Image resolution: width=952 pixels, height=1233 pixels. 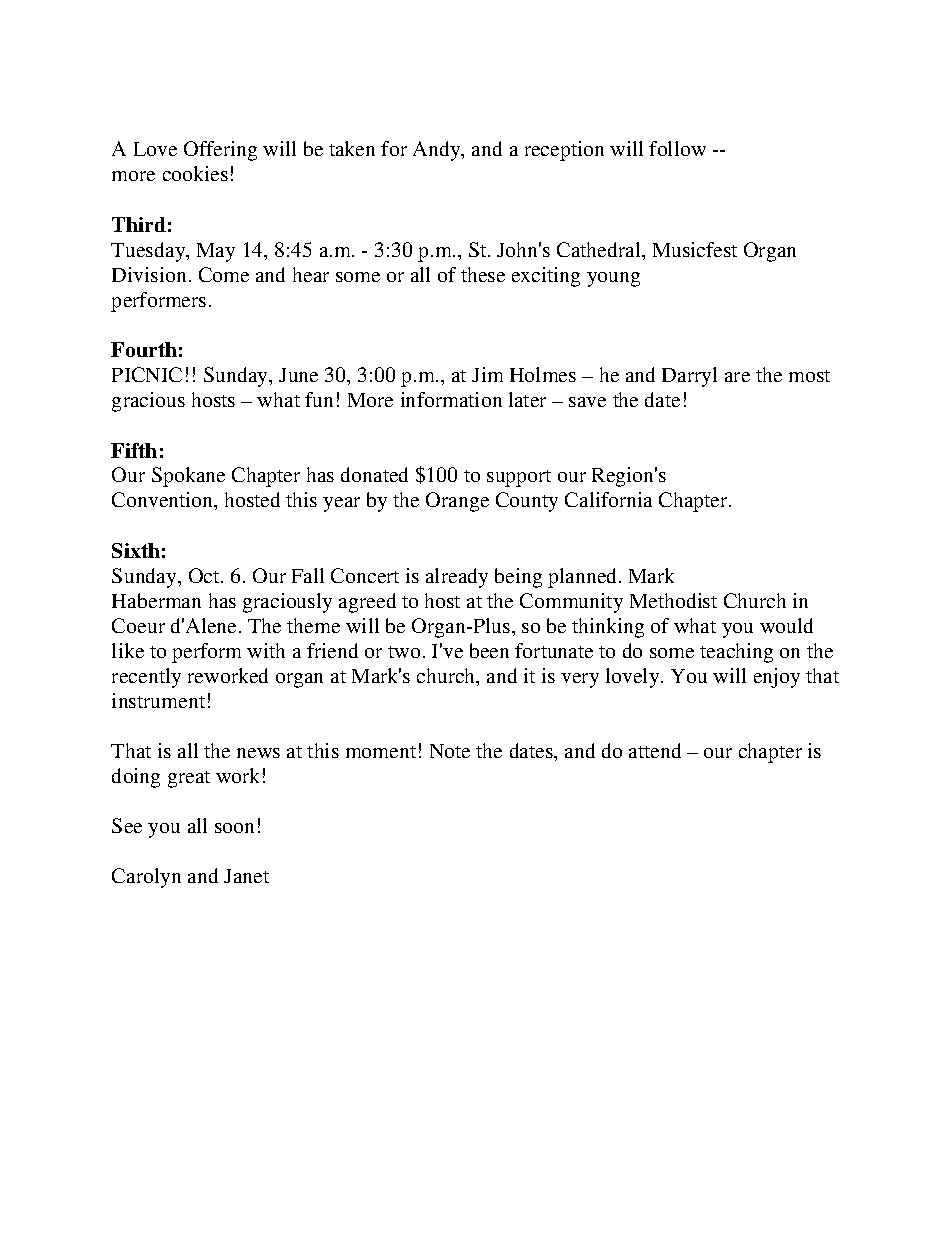 What do you see at coordinates (246, 876) in the screenshot?
I see `Janet` at bounding box center [246, 876].
